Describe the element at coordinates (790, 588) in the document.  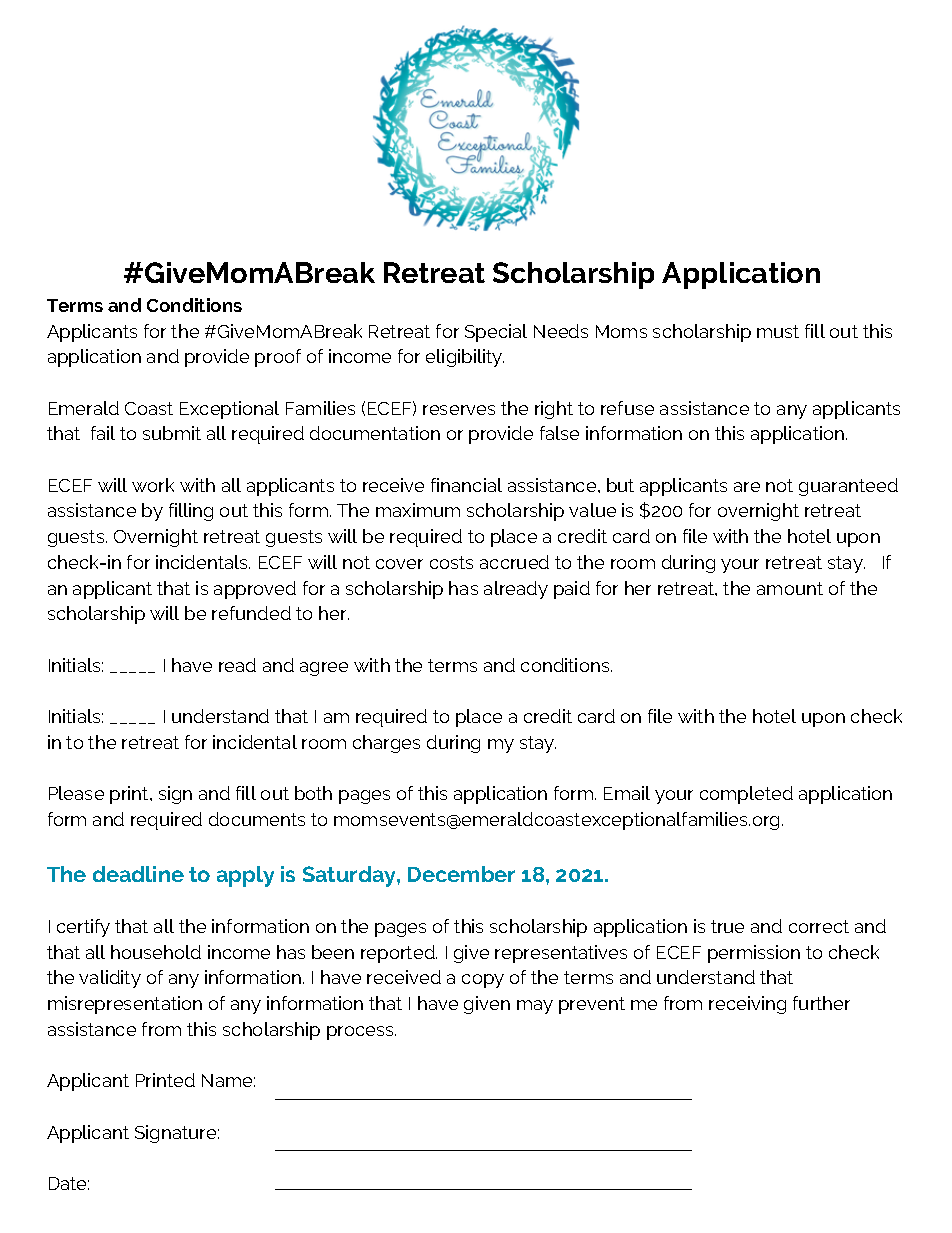
I see `amount` at that location.
